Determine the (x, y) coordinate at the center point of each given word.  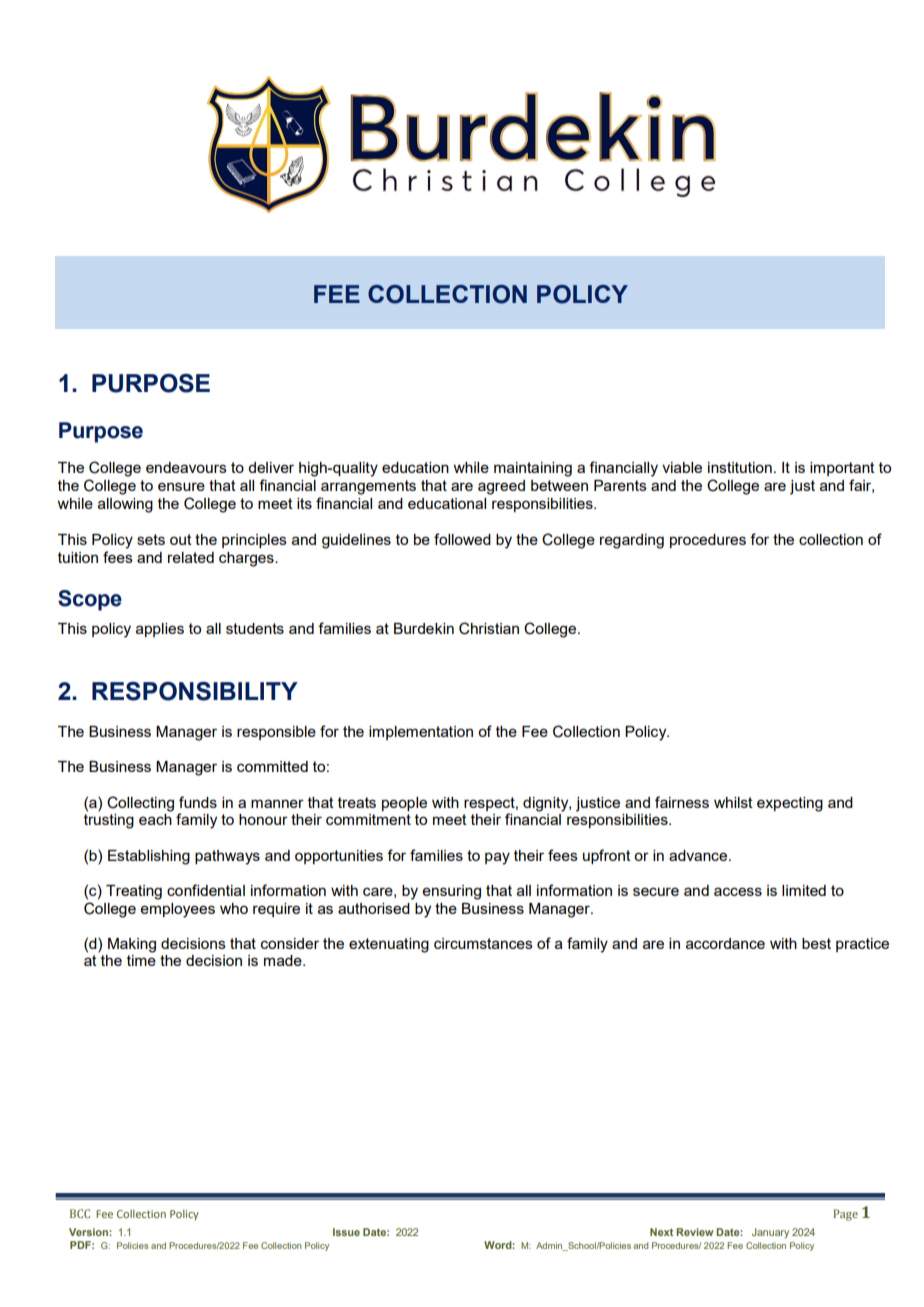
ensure (181, 486)
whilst (733, 802)
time (141, 960)
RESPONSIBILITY (195, 691)
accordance (725, 943)
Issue (346, 1232)
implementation (421, 733)
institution (740, 467)
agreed (501, 487)
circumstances (483, 943)
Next (661, 1232)
